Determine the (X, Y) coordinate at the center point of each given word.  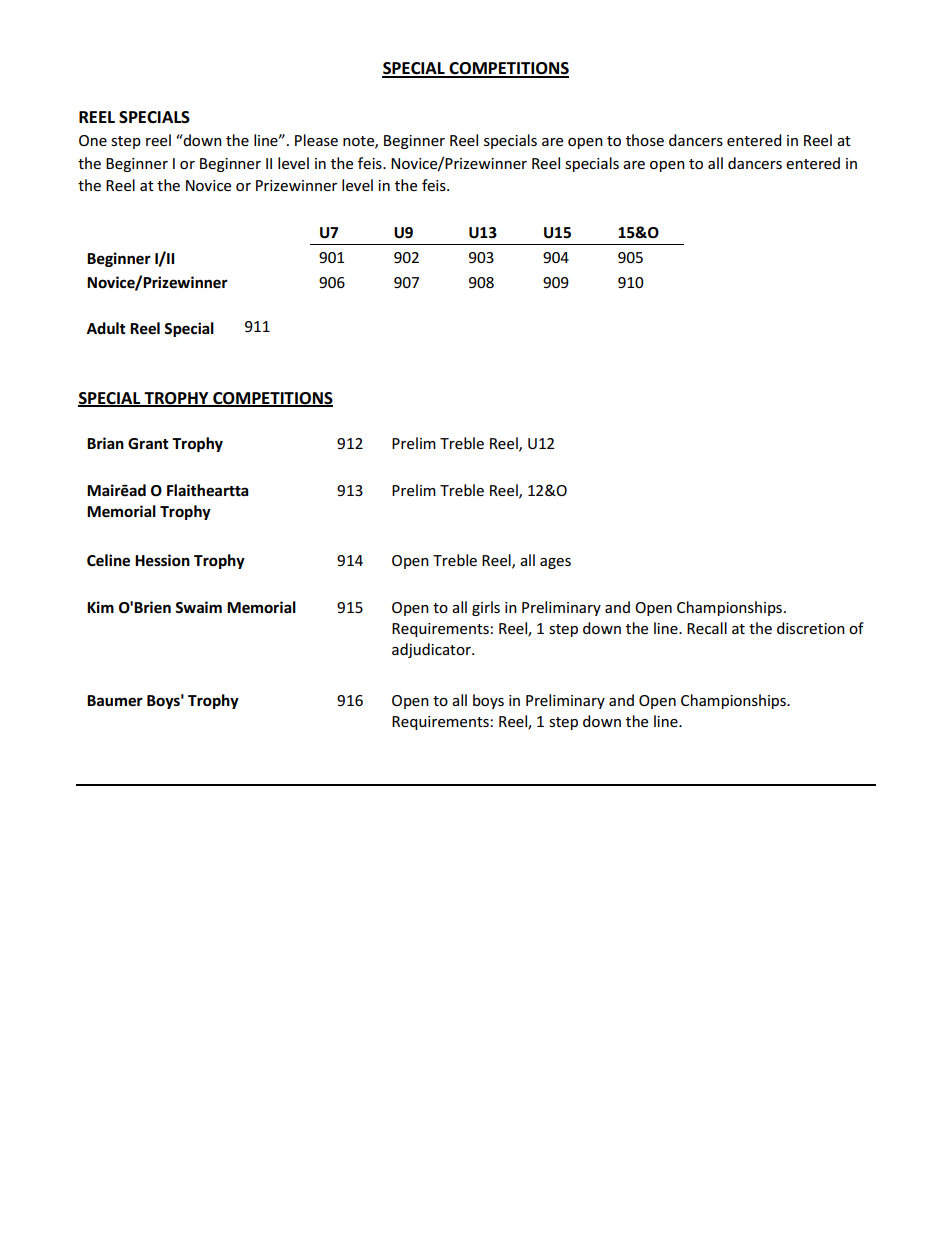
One (93, 140)
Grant (148, 444)
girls (486, 608)
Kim (100, 607)
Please (316, 140)
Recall (707, 628)
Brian (105, 443)
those (645, 140)
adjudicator (432, 650)
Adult (106, 328)
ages (555, 563)
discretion (811, 628)
